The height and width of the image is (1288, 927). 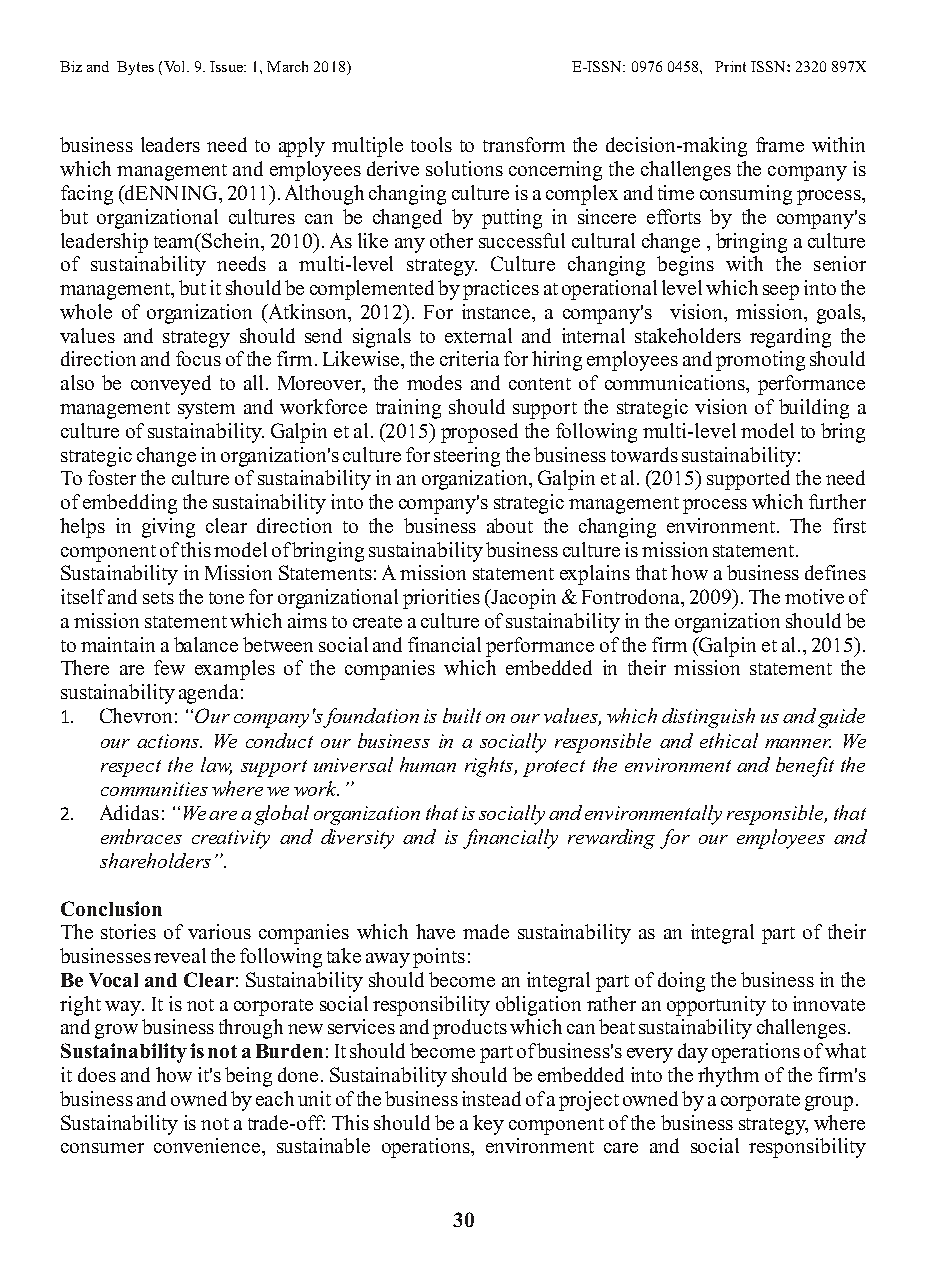 I want to click on sets, so click(x=158, y=598).
